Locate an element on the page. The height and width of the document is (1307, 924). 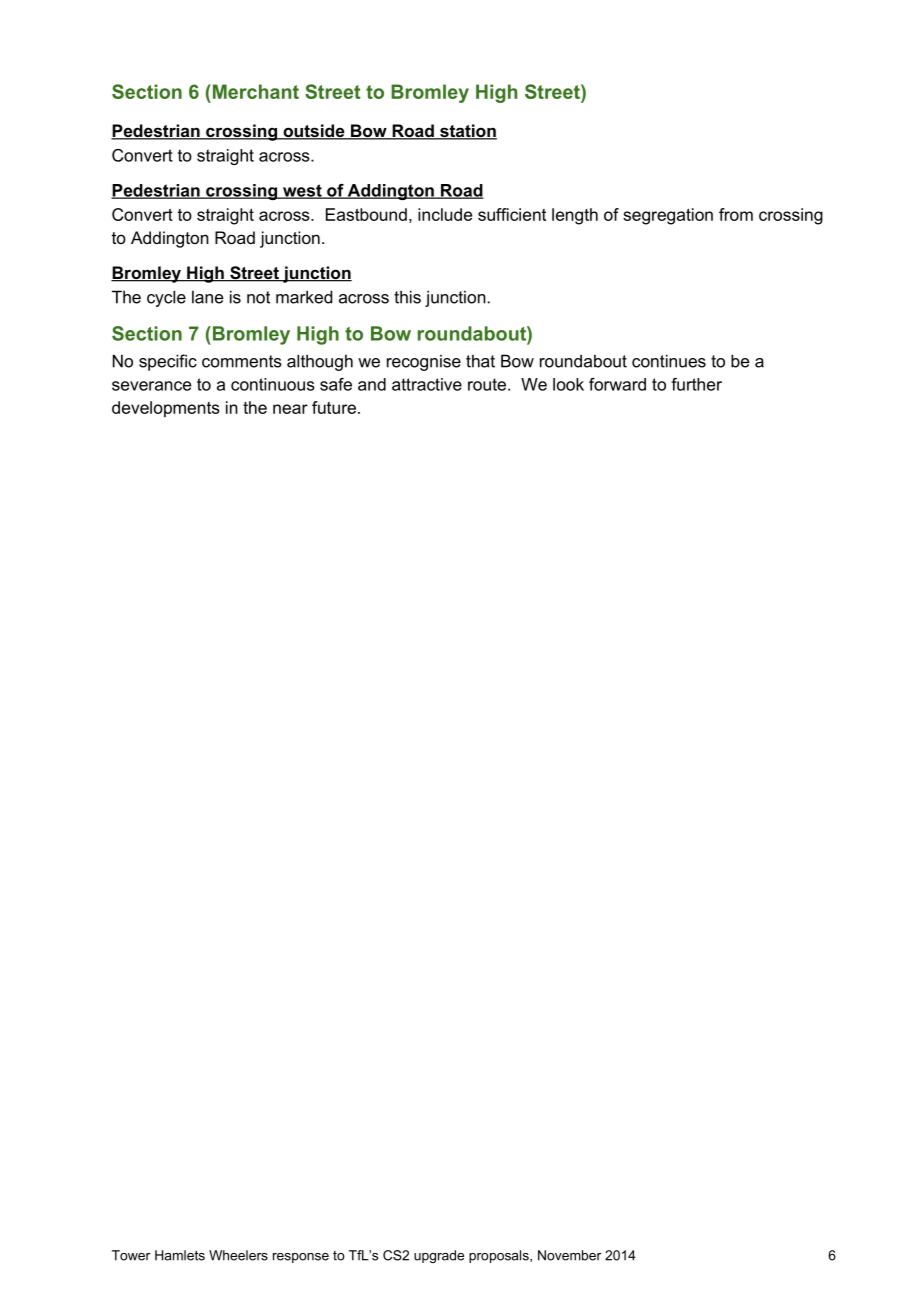
developments is located at coordinates (166, 409).
